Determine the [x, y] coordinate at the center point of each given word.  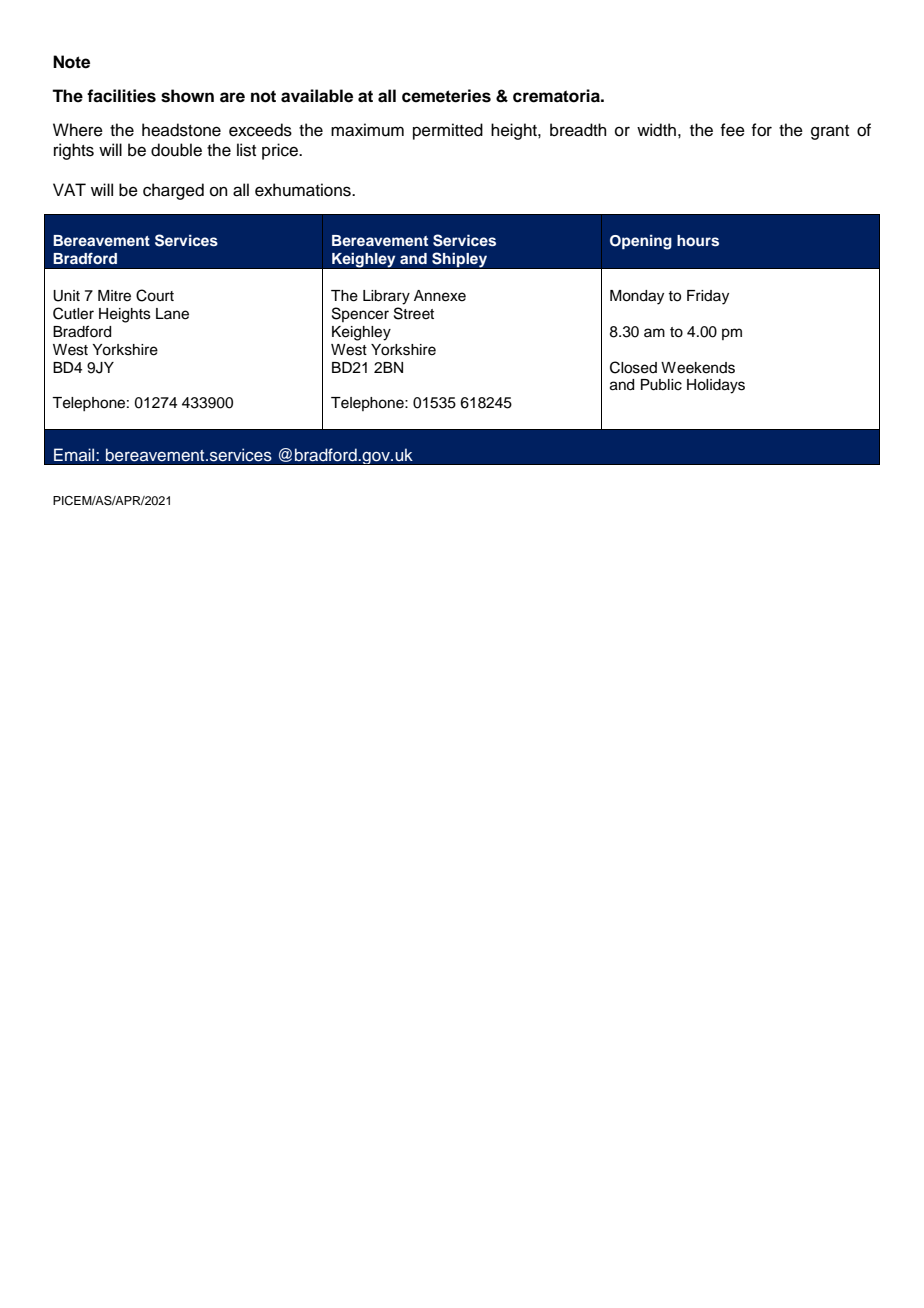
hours [698, 240]
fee [732, 130]
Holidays [716, 386]
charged [173, 191]
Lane [172, 314]
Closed [633, 367]
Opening [641, 242]
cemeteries [446, 96]
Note [71, 62]
